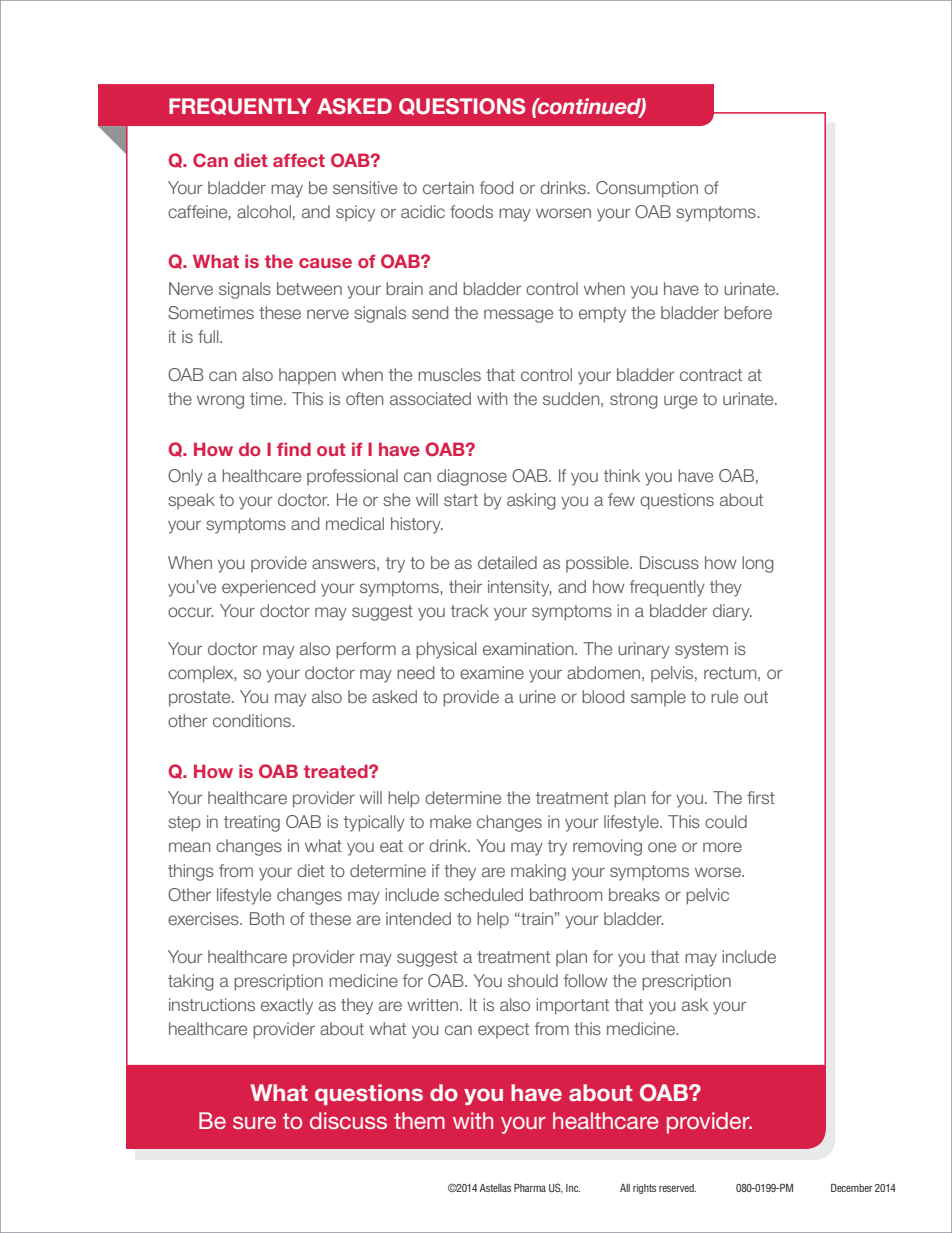 The image size is (952, 1233). What do you see at coordinates (647, 189) in the screenshot?
I see `Consumption` at bounding box center [647, 189].
